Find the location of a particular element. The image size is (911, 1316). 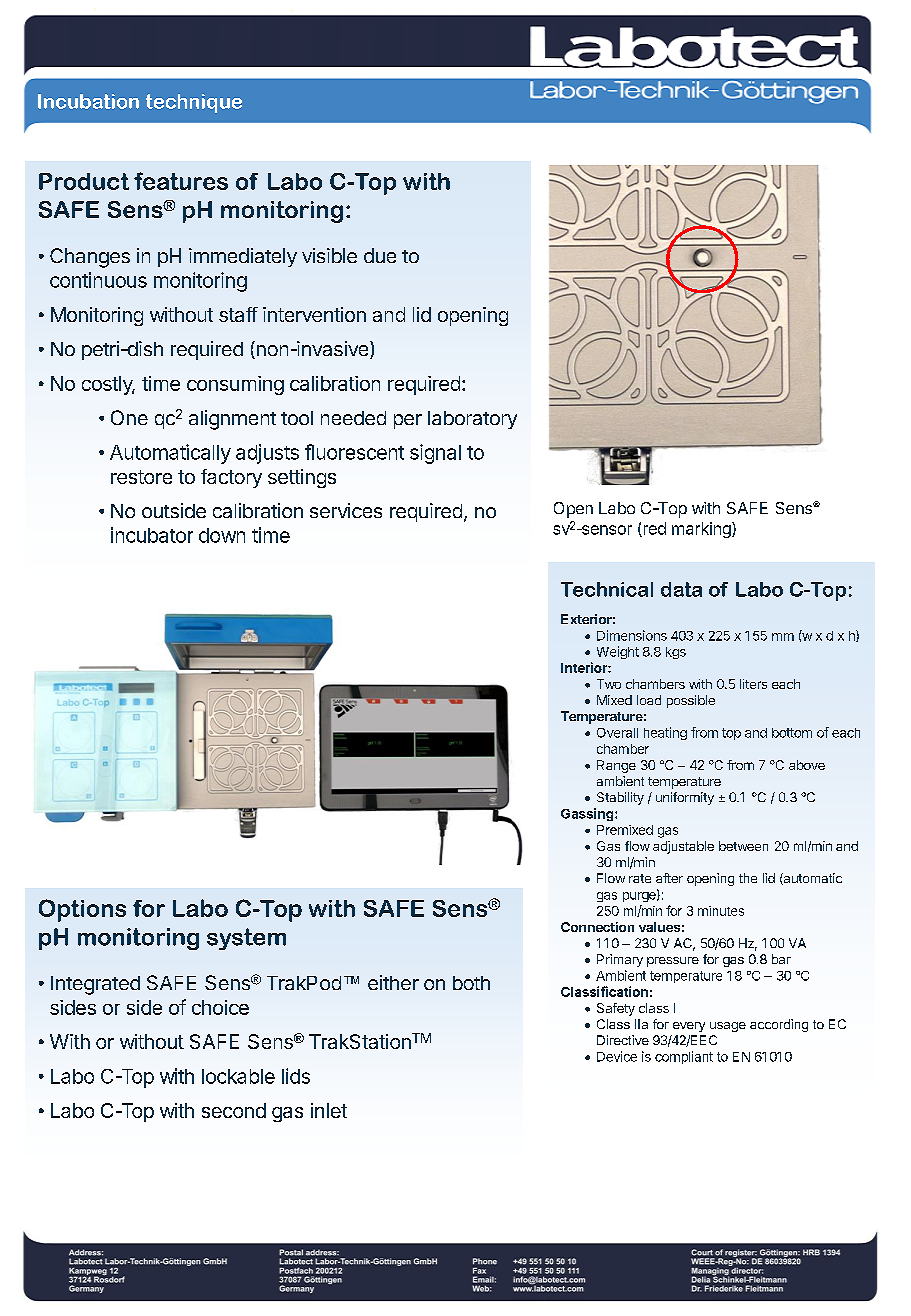

restore is located at coordinates (141, 477).
